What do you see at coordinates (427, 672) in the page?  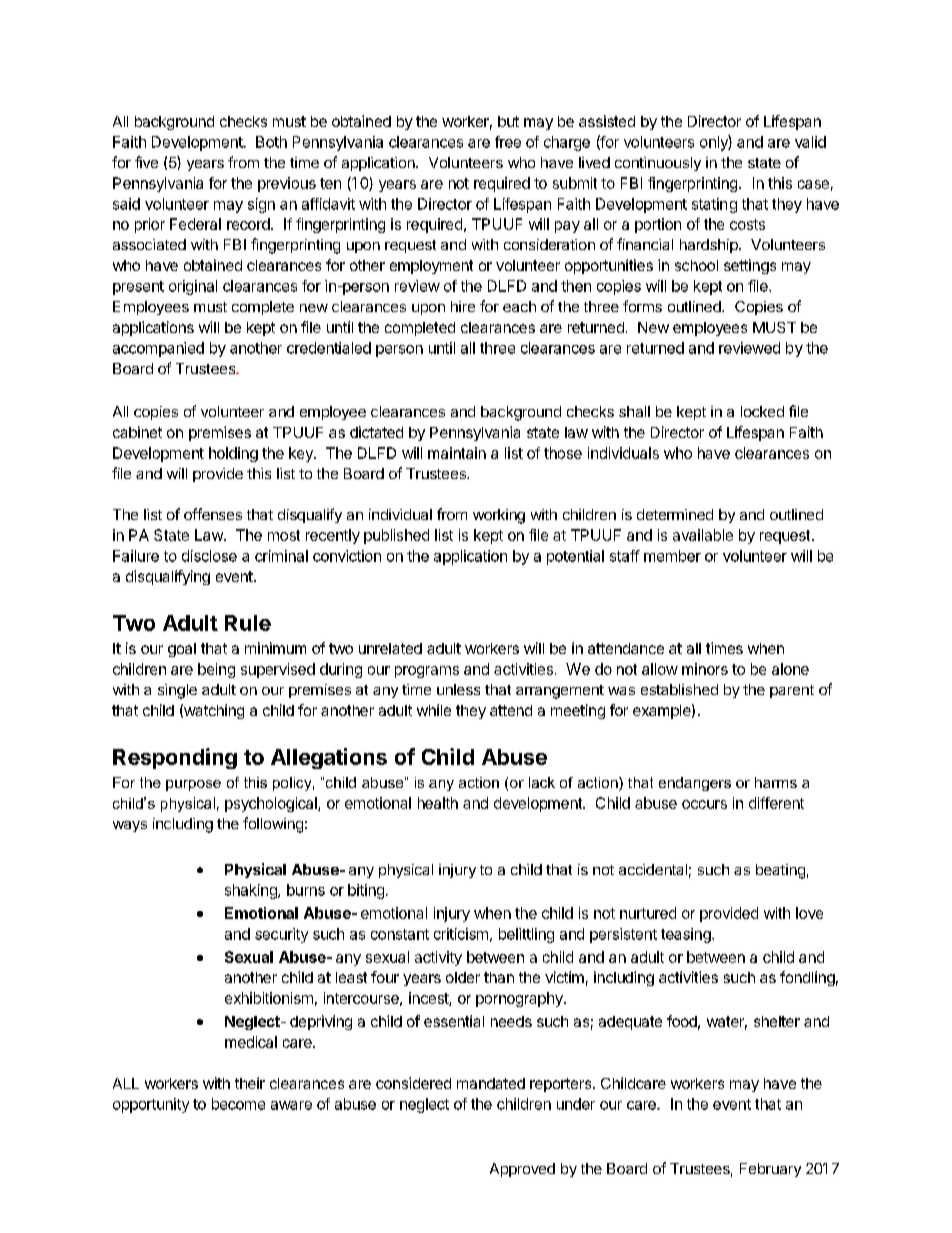 I see `programs` at bounding box center [427, 672].
